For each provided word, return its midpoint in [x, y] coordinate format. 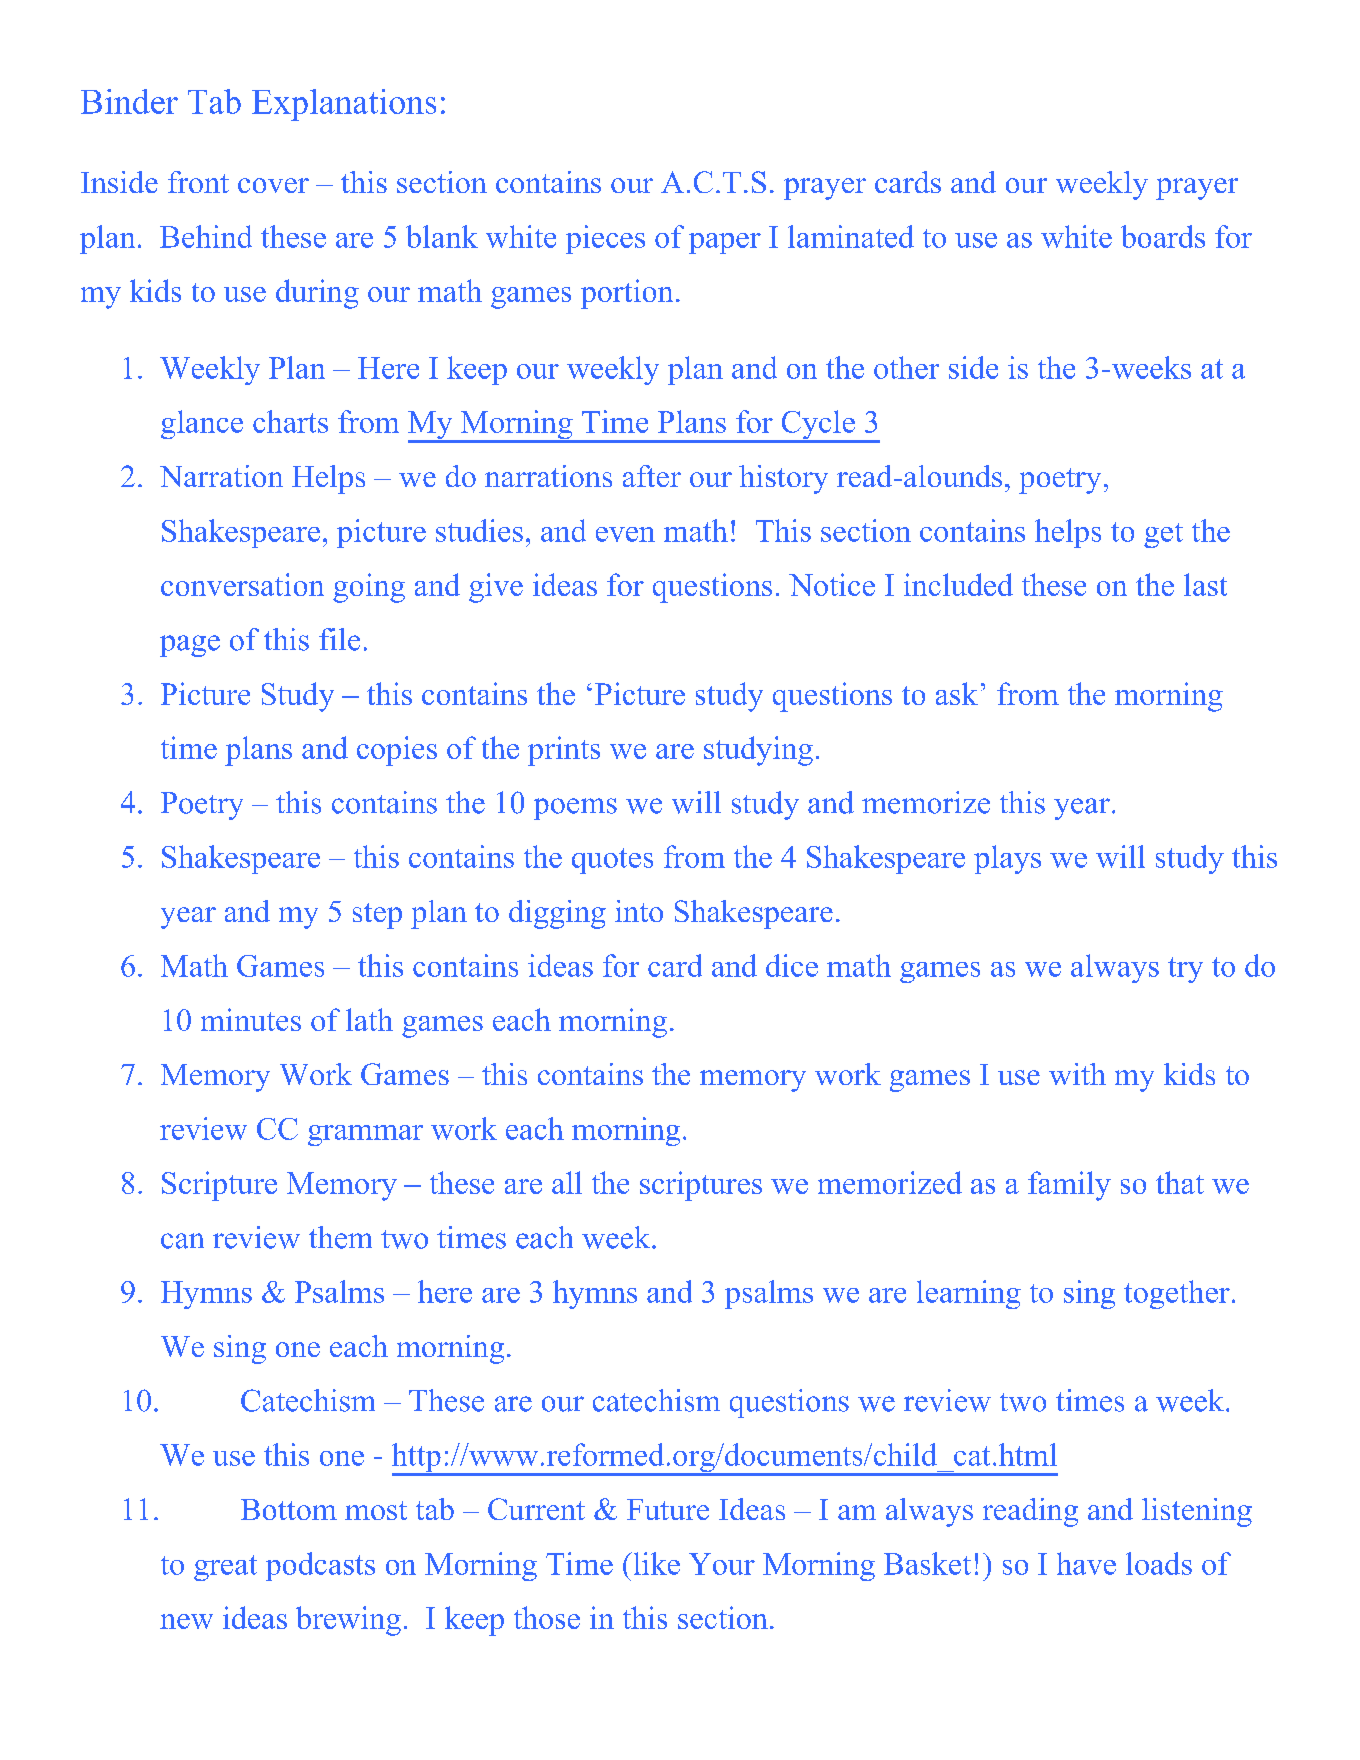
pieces [605, 239]
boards [1163, 236]
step [377, 916]
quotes [612, 861]
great [225, 1568]
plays [1007, 859]
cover [273, 185]
